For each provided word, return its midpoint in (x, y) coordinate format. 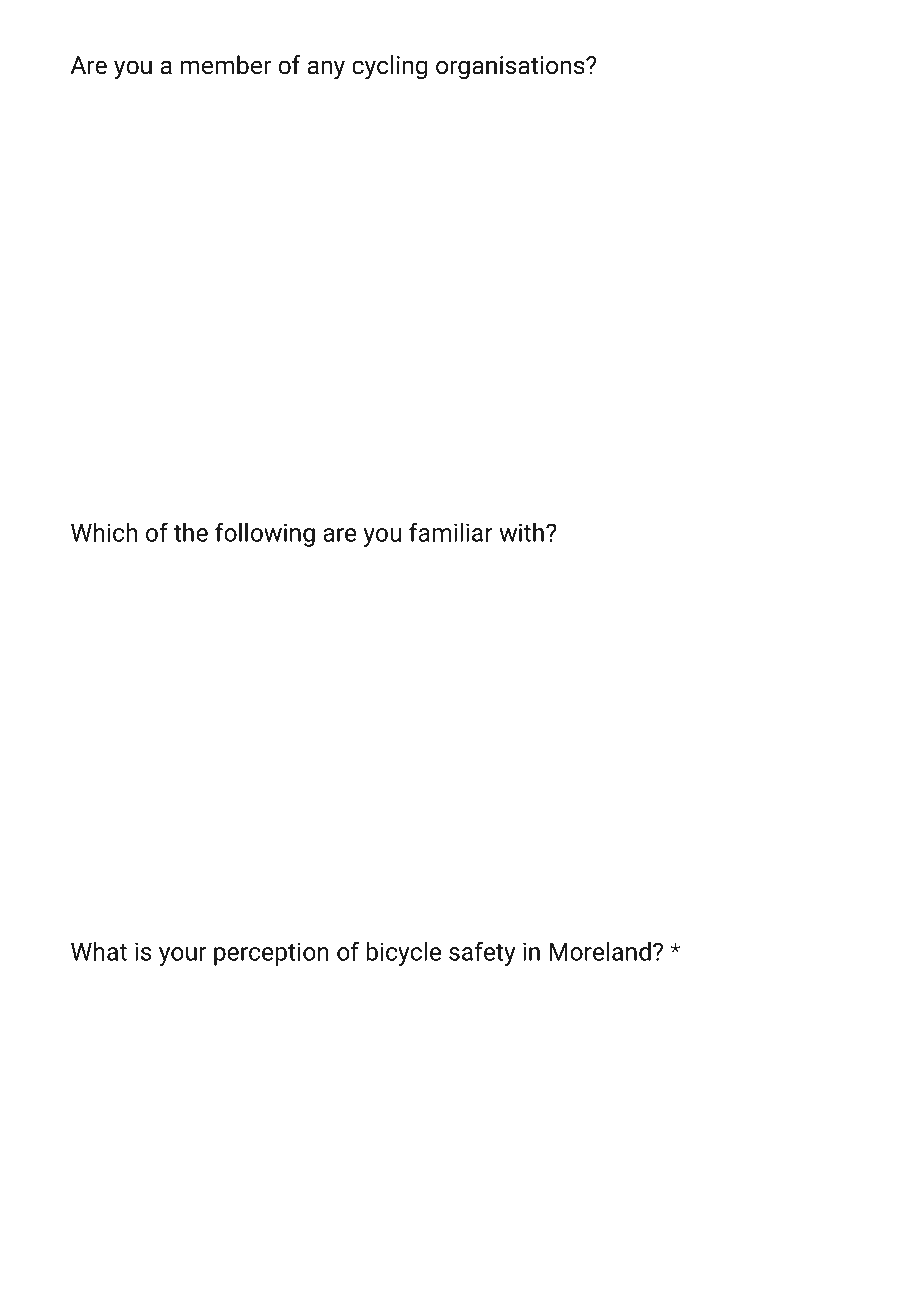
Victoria (445, 338)
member (225, 65)
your (182, 956)
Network (215, 339)
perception (271, 954)
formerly (299, 340)
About (136, 1001)
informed (491, 1151)
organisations (511, 67)
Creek (186, 694)
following (265, 534)
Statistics (329, 1152)
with (521, 532)
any (326, 70)
